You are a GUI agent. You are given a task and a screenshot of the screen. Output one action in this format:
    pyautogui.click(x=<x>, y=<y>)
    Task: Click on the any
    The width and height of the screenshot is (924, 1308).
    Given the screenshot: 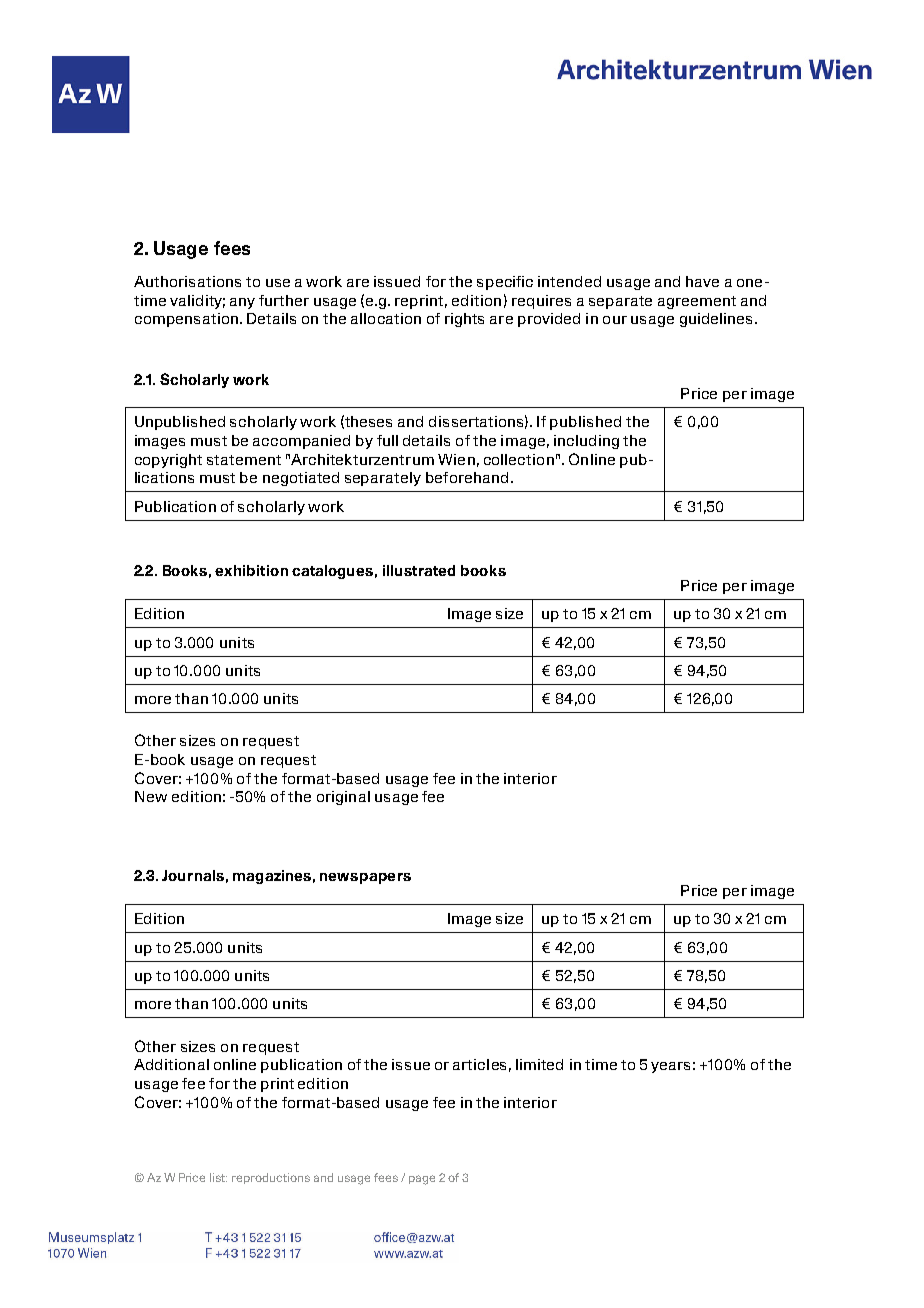 What is the action you would take?
    pyautogui.click(x=242, y=303)
